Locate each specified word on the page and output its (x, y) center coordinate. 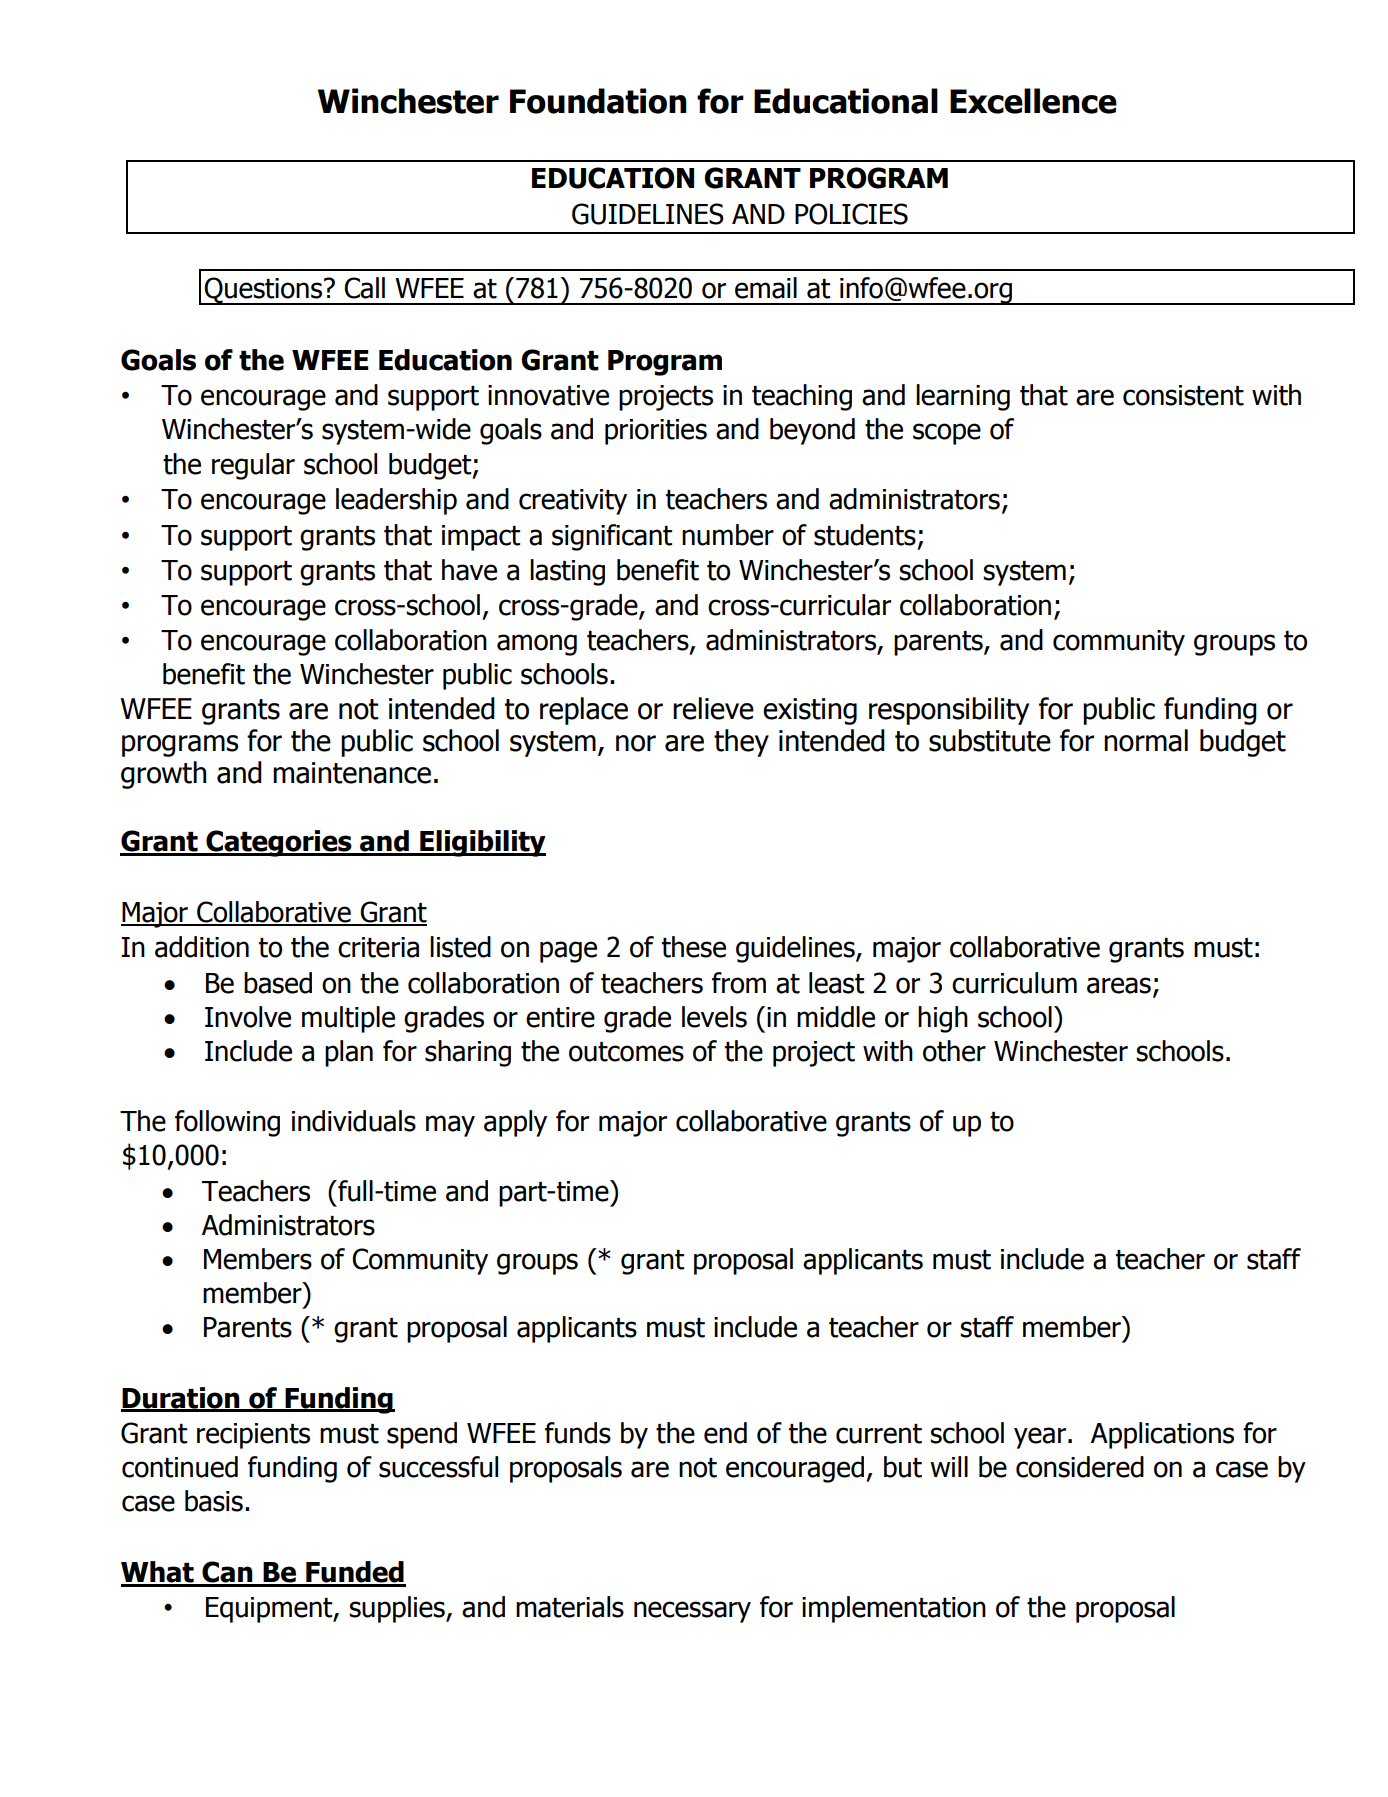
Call (364, 288)
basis (214, 1501)
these (694, 947)
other (954, 1051)
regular (253, 466)
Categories (279, 843)
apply (515, 1123)
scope (947, 434)
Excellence (1033, 101)
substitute (990, 740)
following (227, 1123)
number (728, 535)
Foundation (598, 101)
